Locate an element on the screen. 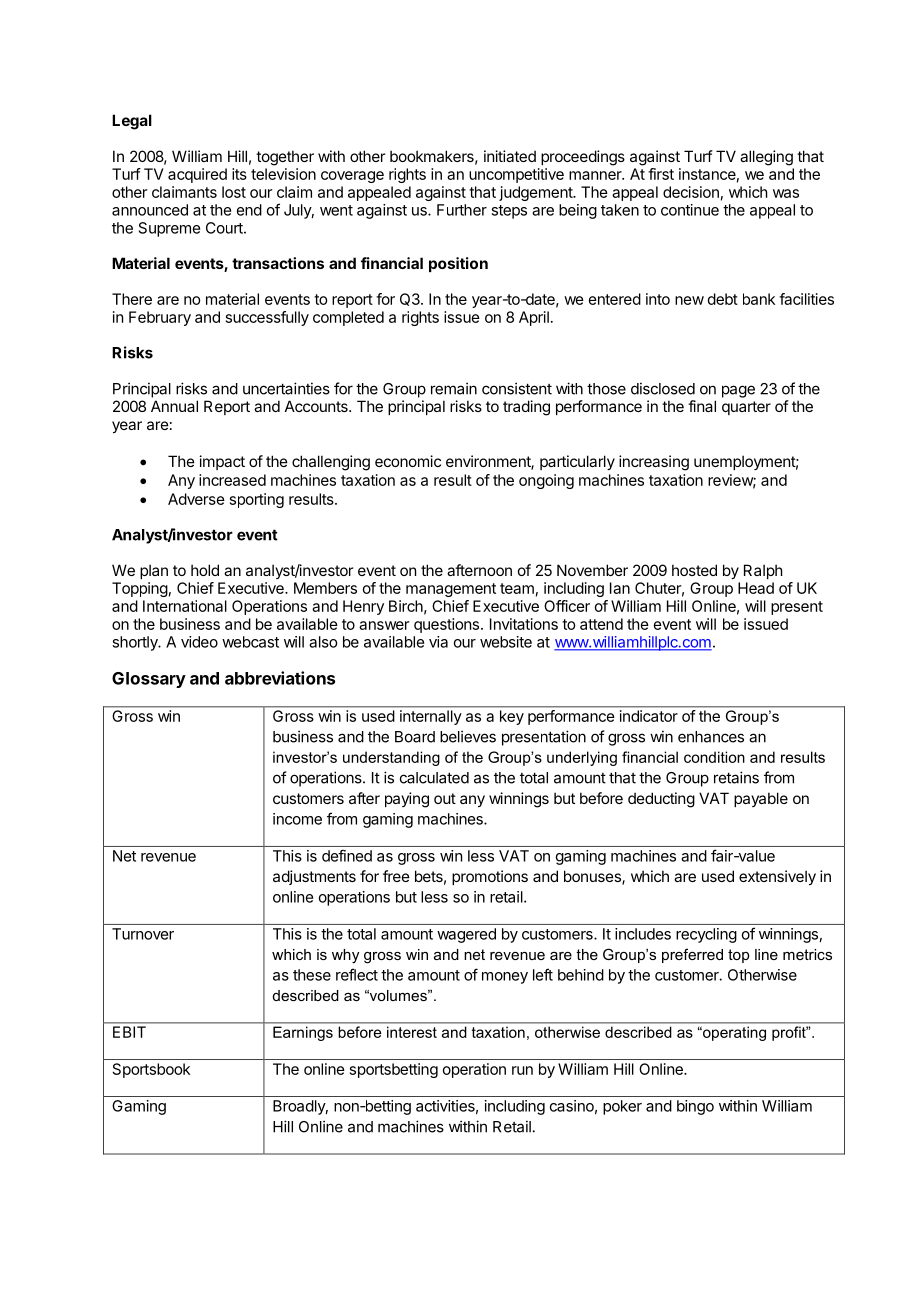 This screenshot has height=1308, width=924. calculated is located at coordinates (434, 778).
